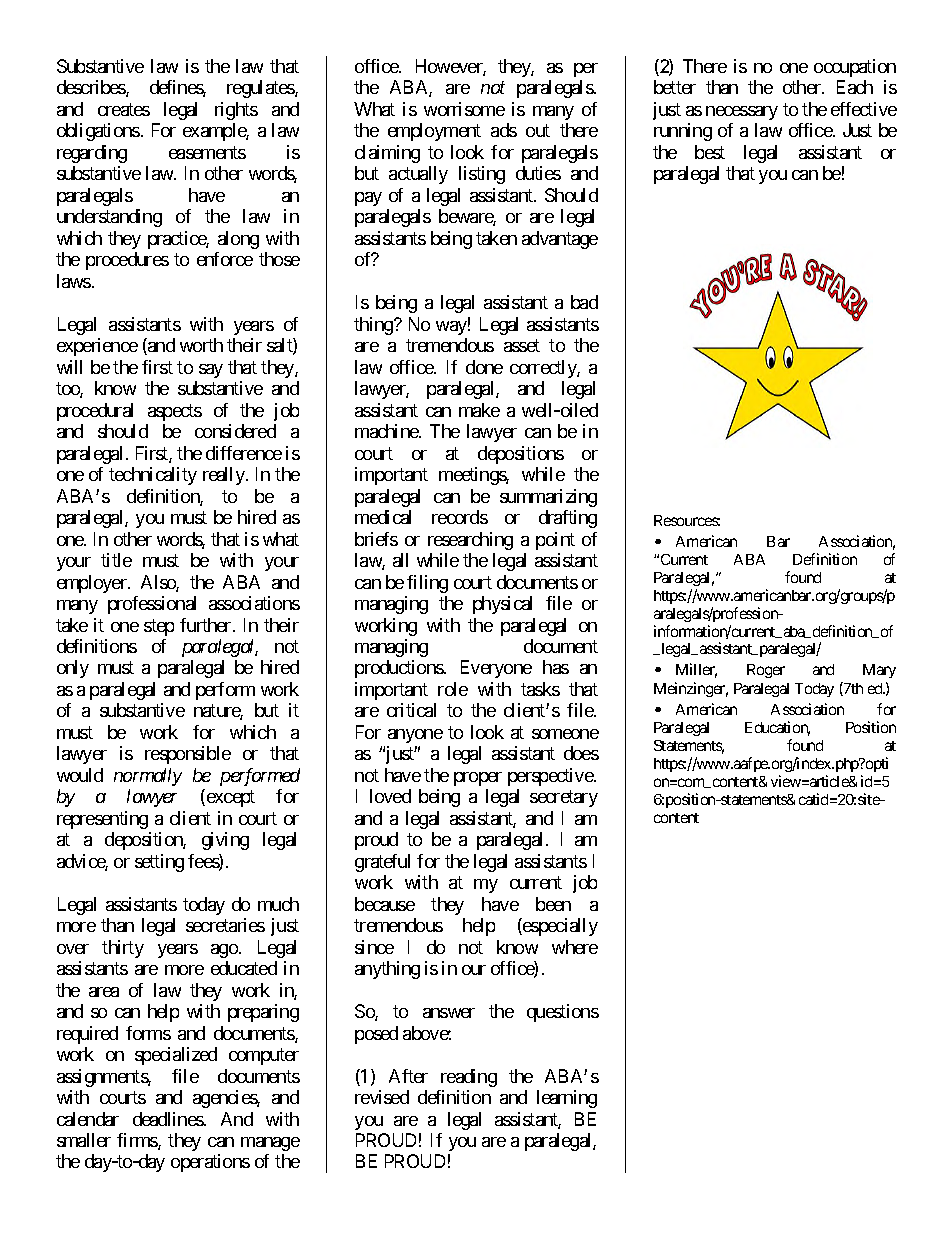 This page has height=1233, width=952. Describe the element at coordinates (175, 412) in the page. I see `aspects` at that location.
